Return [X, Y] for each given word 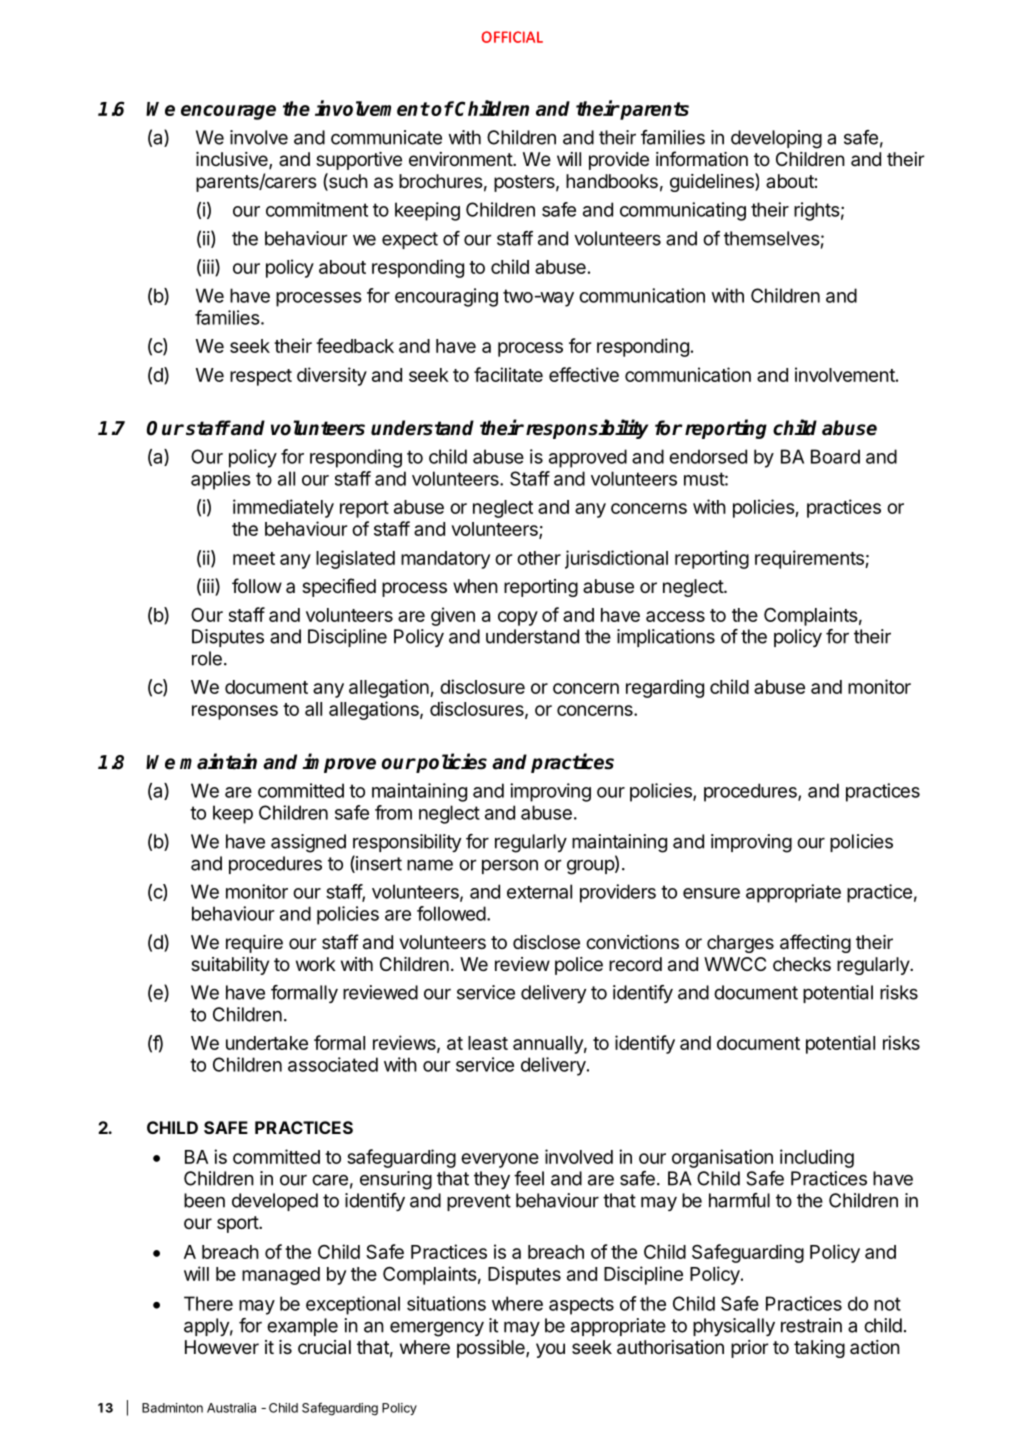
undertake [267, 1043]
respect [261, 377]
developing [776, 139]
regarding [665, 688]
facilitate [508, 374]
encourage [228, 112]
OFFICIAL [512, 37]
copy [518, 618]
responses [235, 712]
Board [835, 456]
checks [802, 964]
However [222, 1347]
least [488, 1043]
